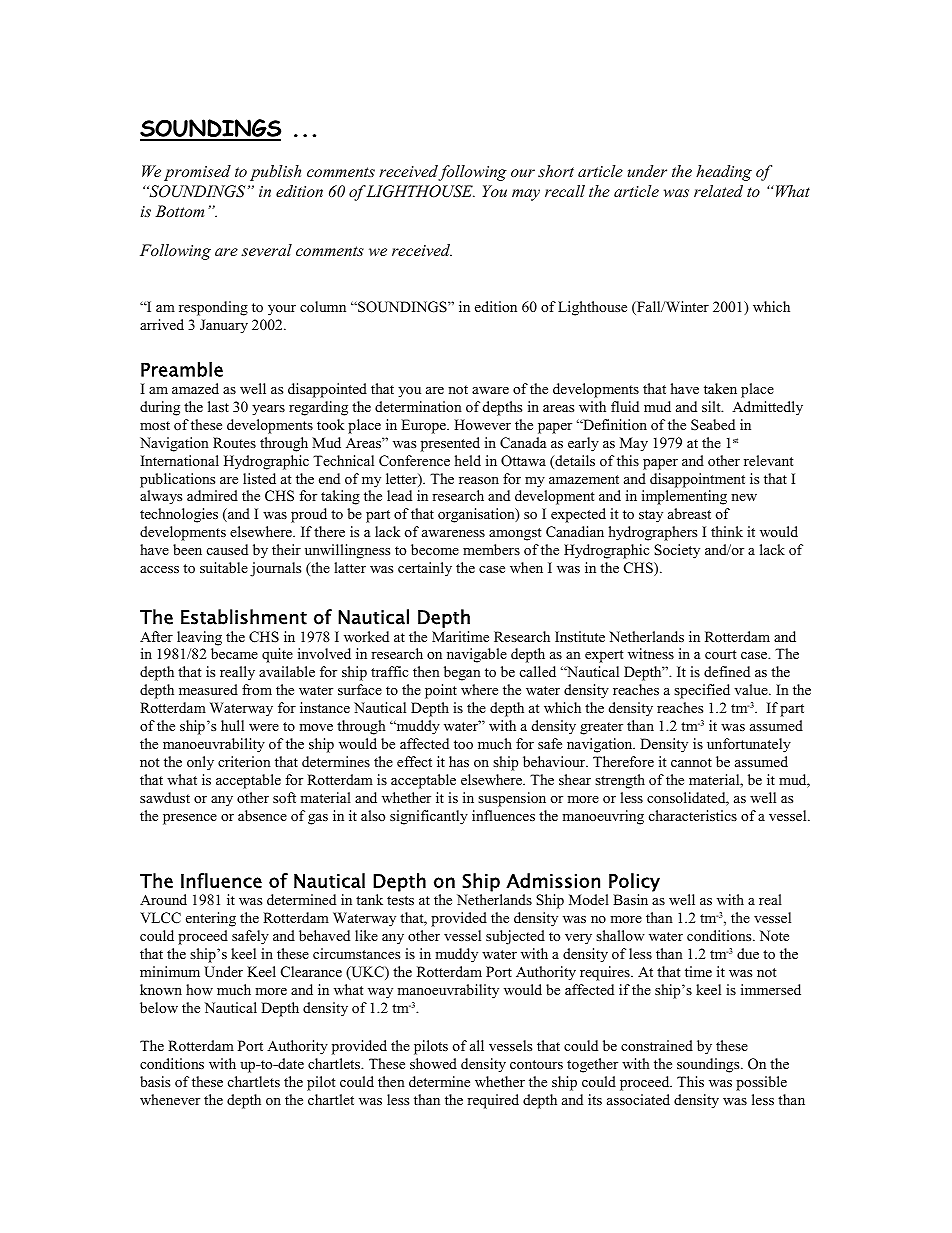 Image resolution: width=952 pixels, height=1233 pixels. I want to click on became, so click(234, 653).
